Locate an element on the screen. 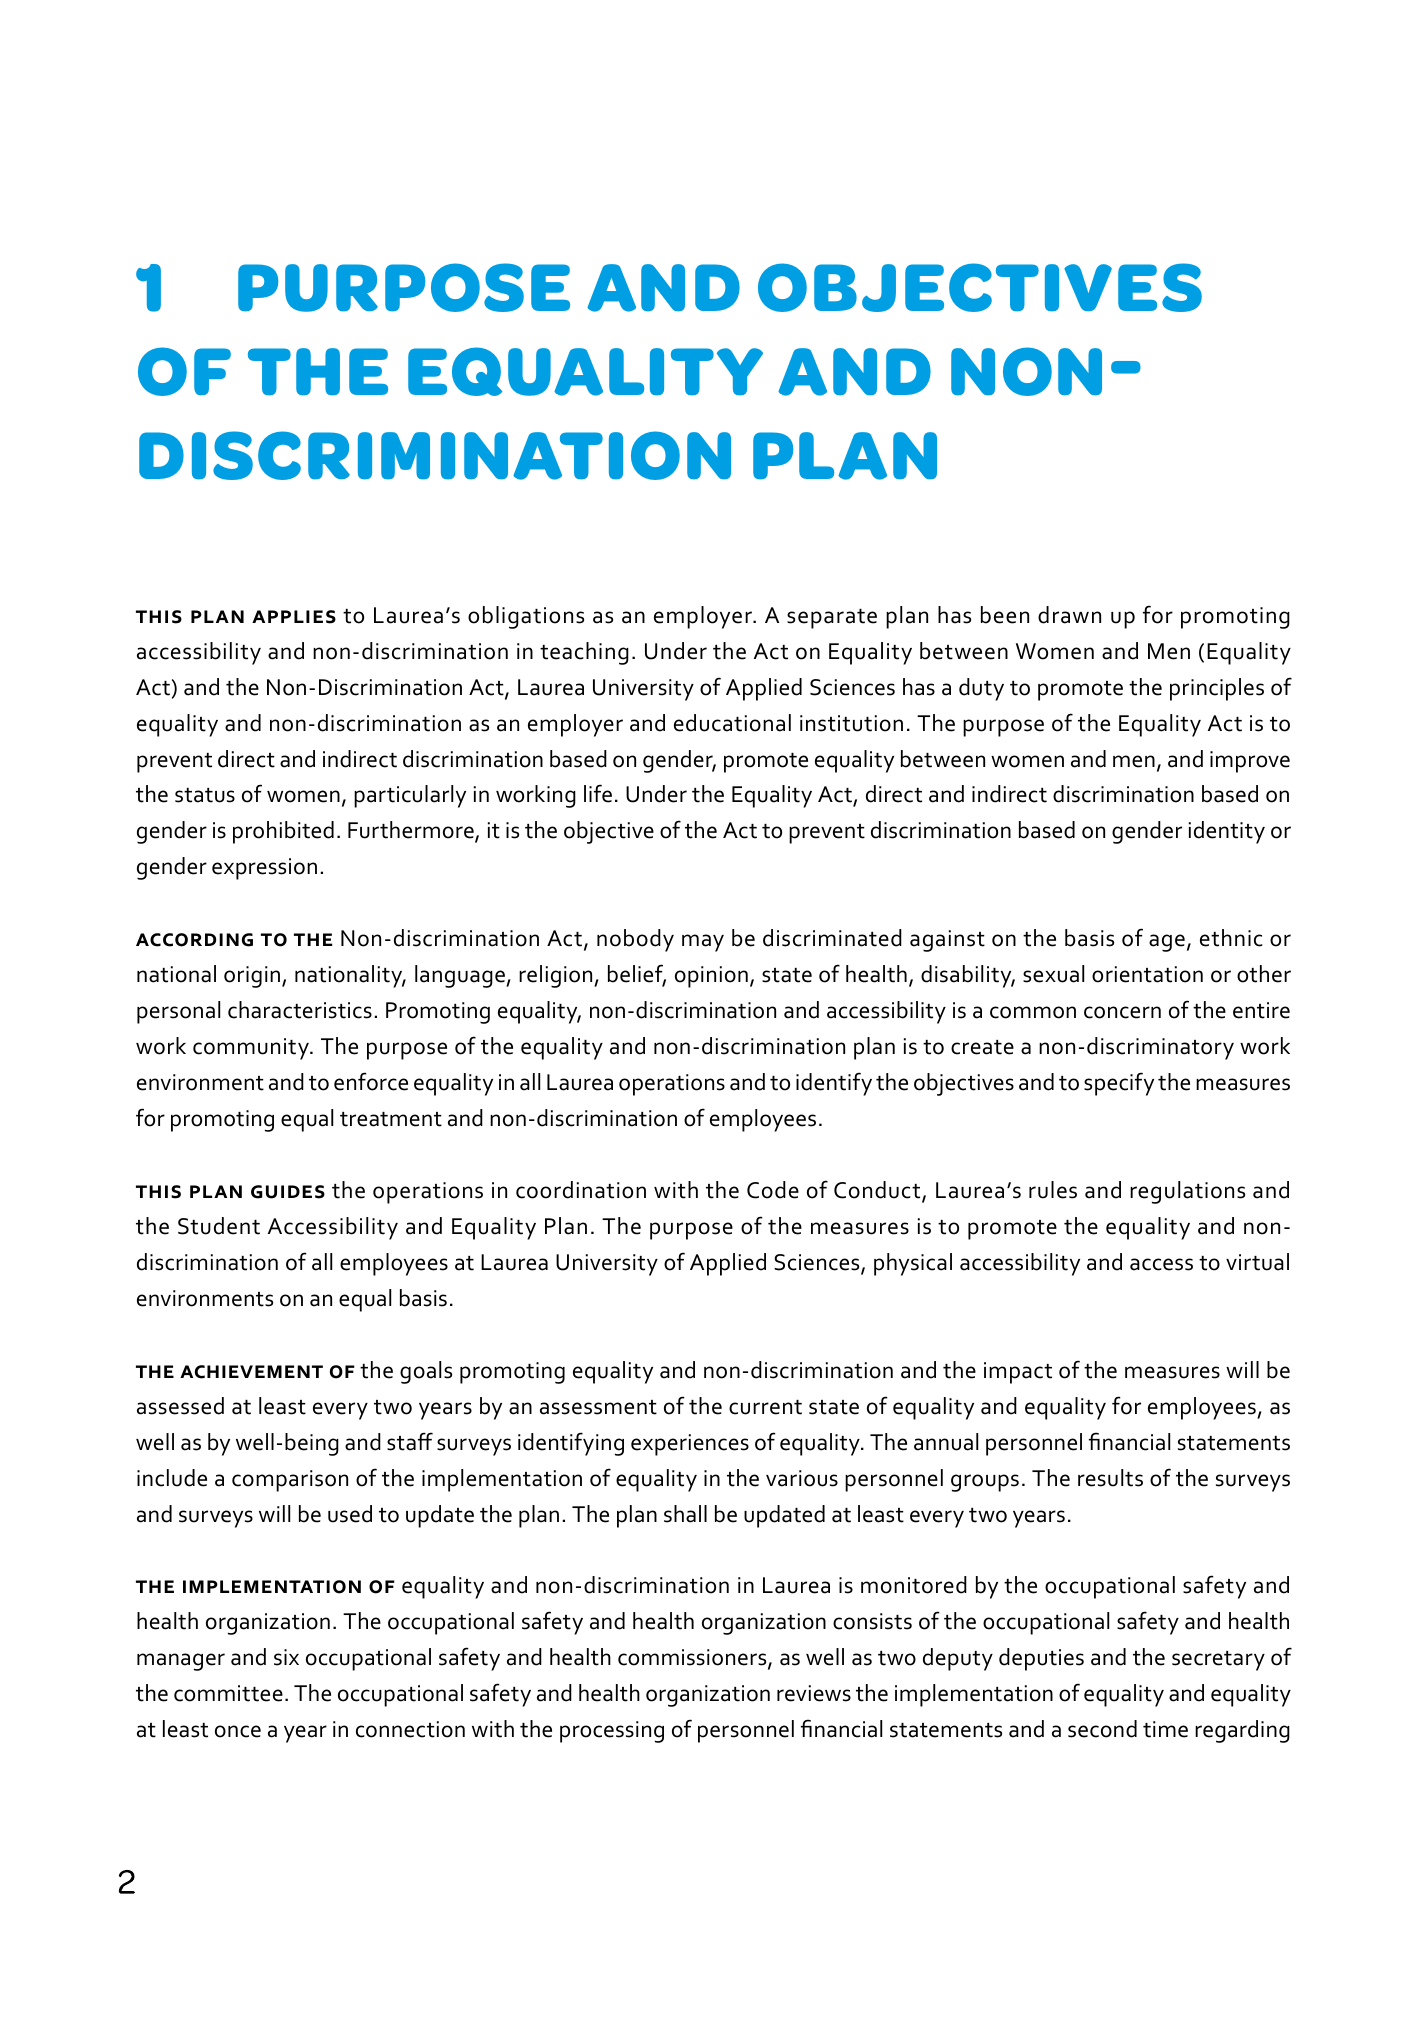 Image resolution: width=1427 pixels, height=2018 pixels. virtual is located at coordinates (1257, 1262).
